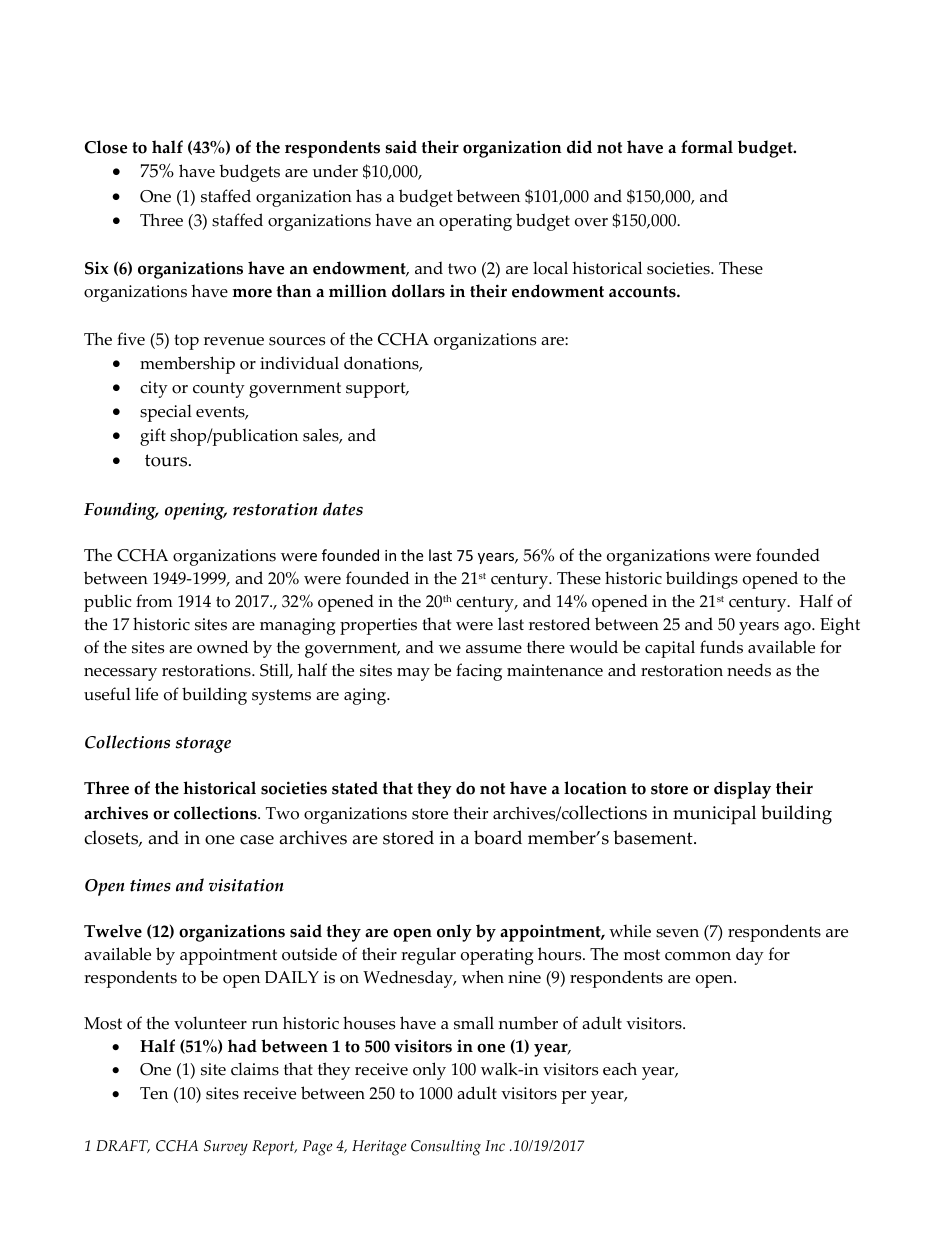 This document has width=952, height=1233. Describe the element at coordinates (226, 1148) in the document. I see `Survey` at that location.
